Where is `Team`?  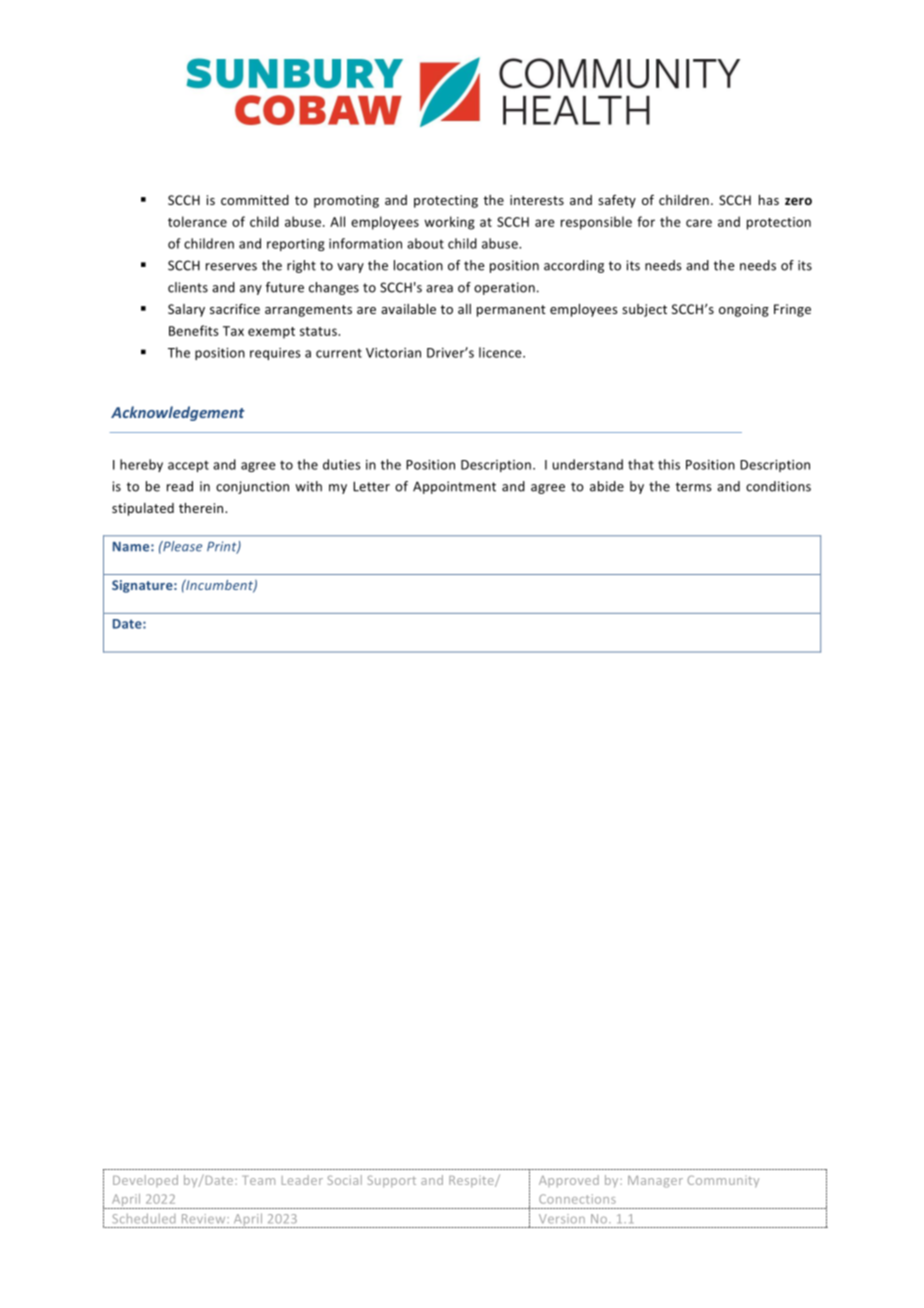
Team is located at coordinates (258, 1180).
